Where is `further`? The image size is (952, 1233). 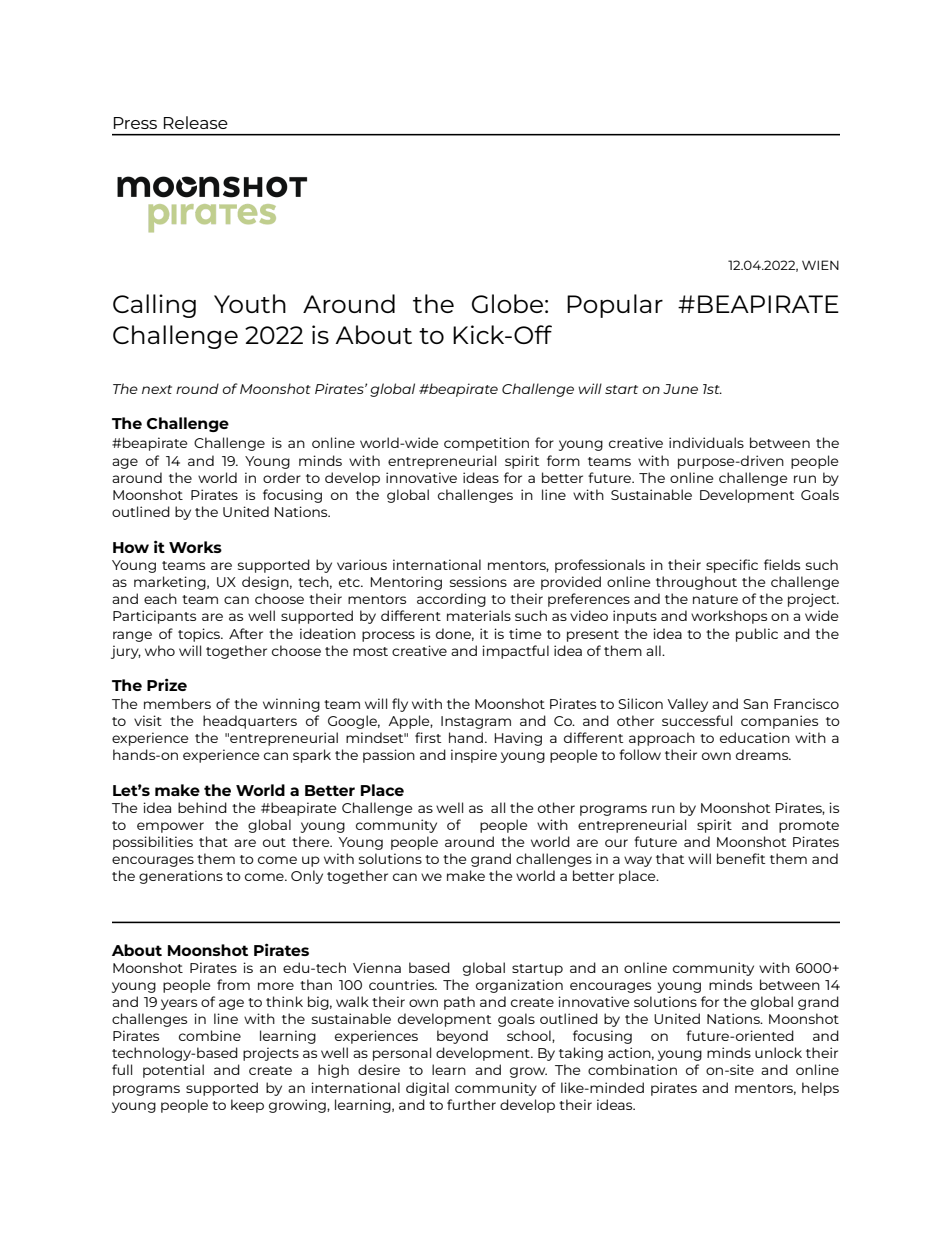
further is located at coordinates (471, 1104).
